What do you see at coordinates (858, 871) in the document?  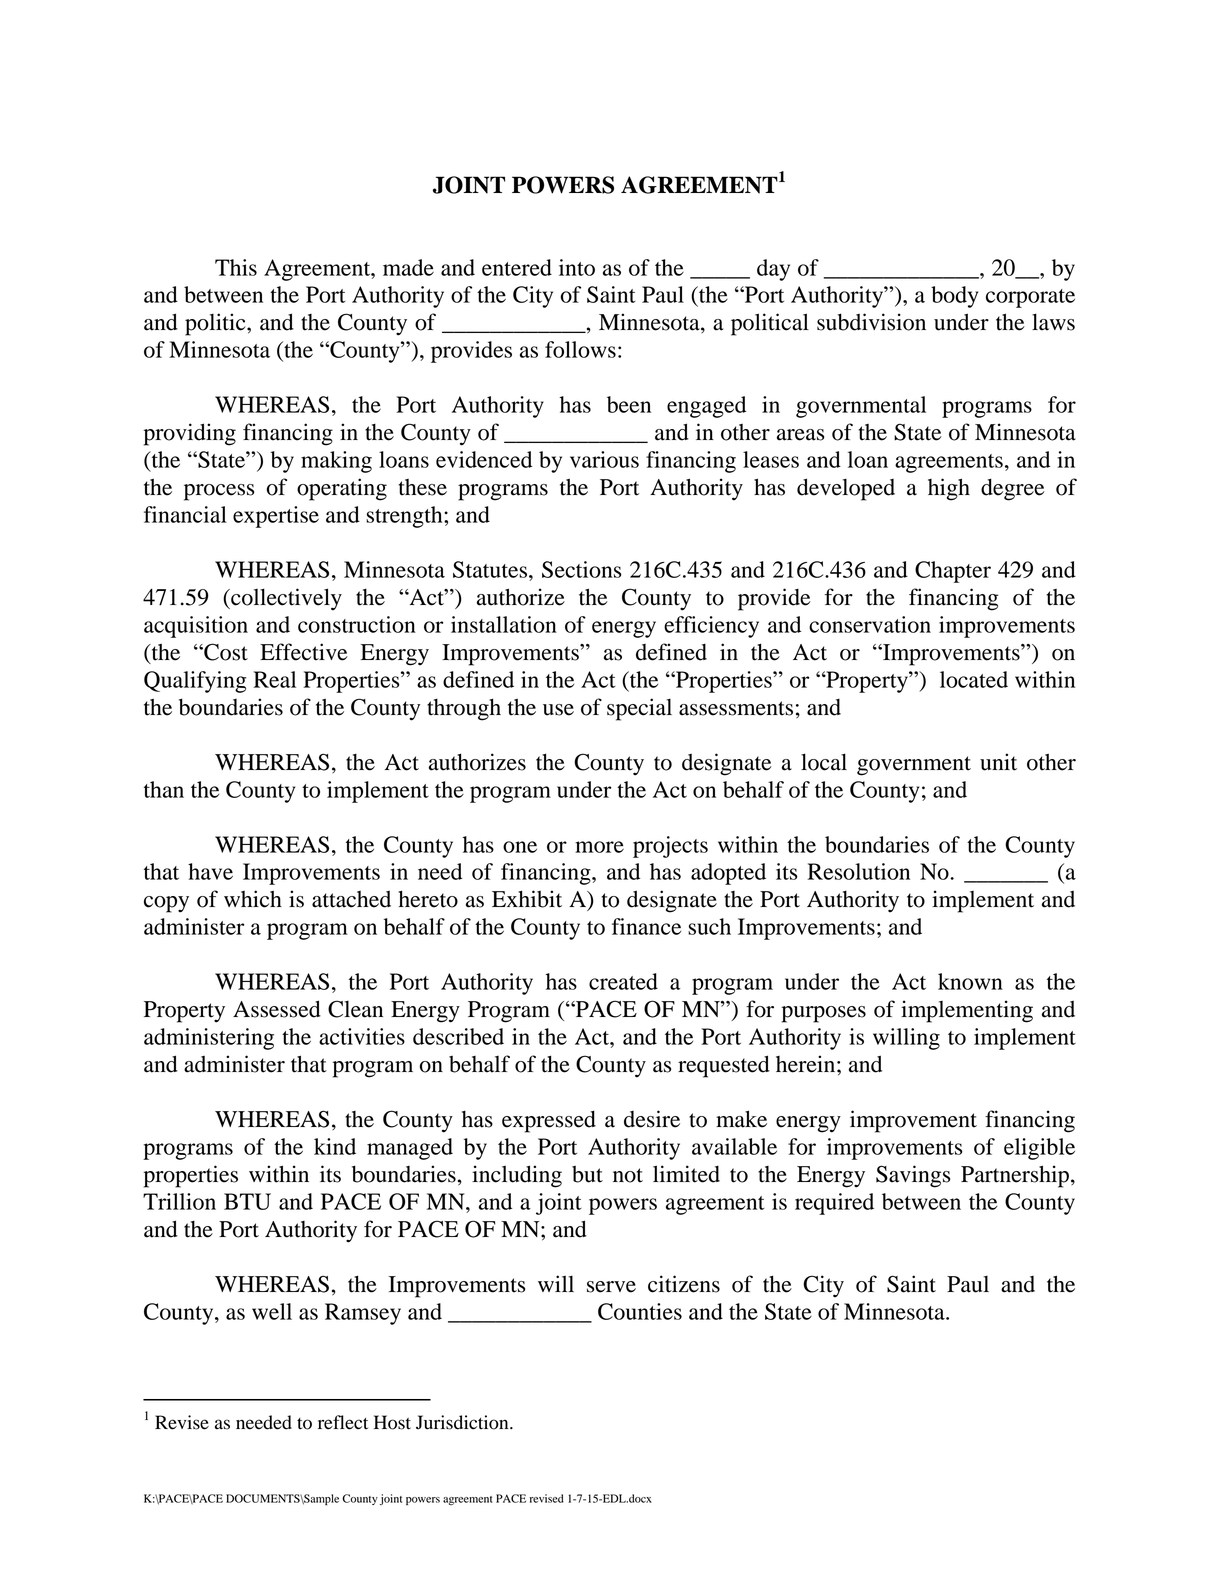 I see `Resolution` at bounding box center [858, 871].
